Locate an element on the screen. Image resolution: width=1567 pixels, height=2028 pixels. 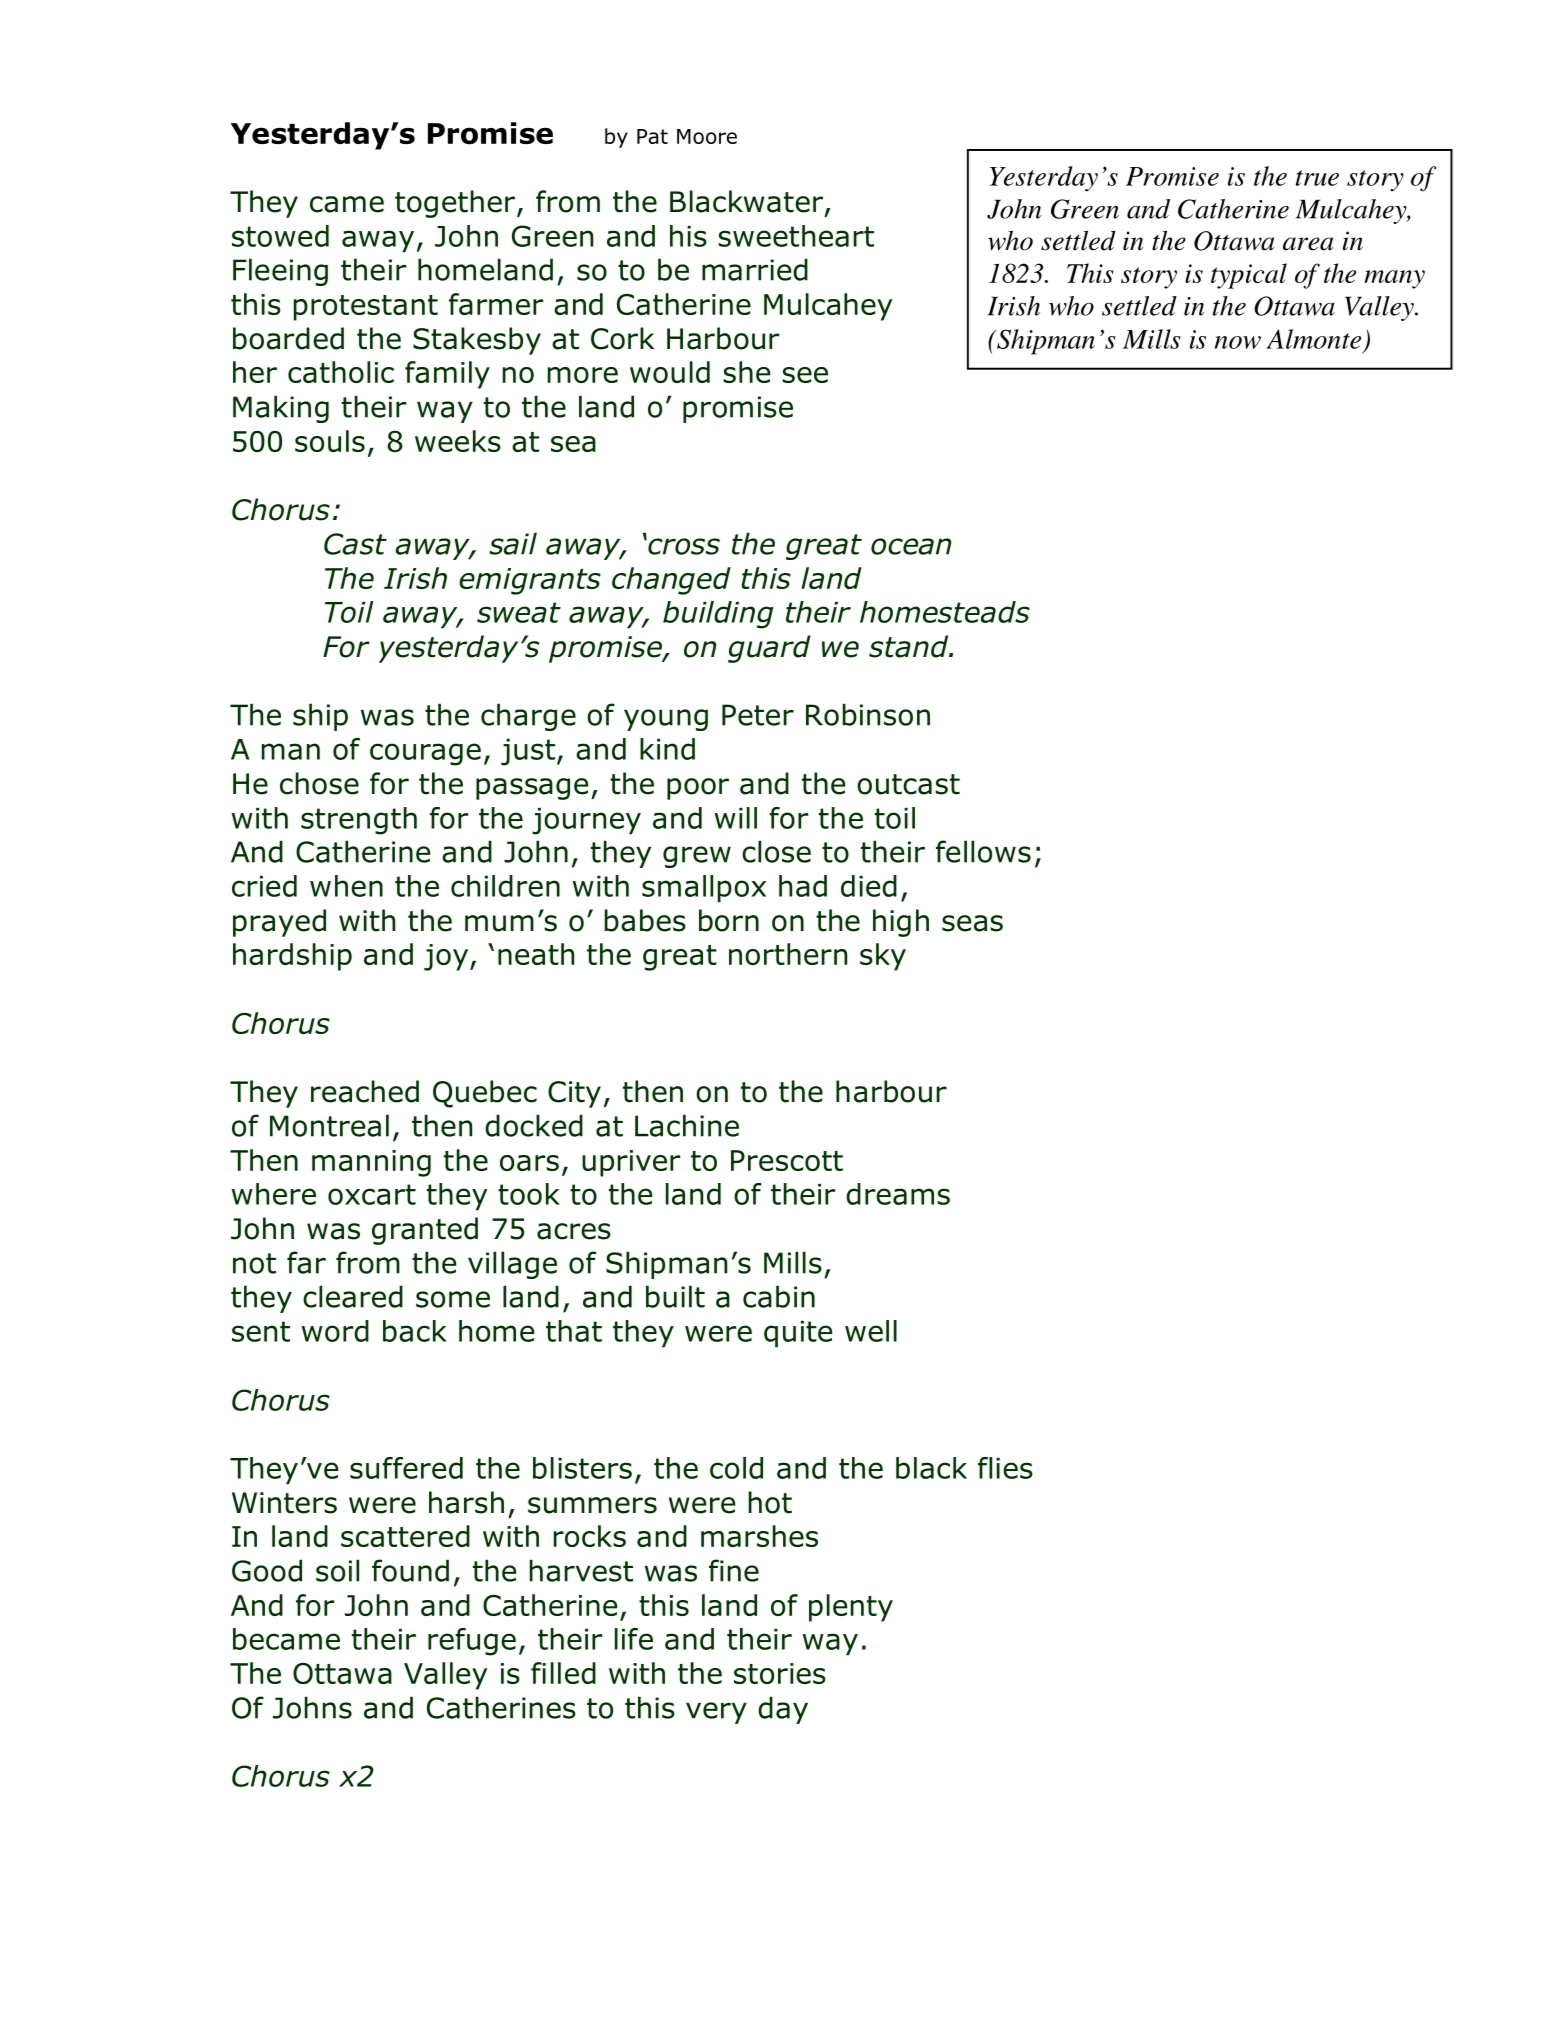
stories is located at coordinates (780, 1673).
